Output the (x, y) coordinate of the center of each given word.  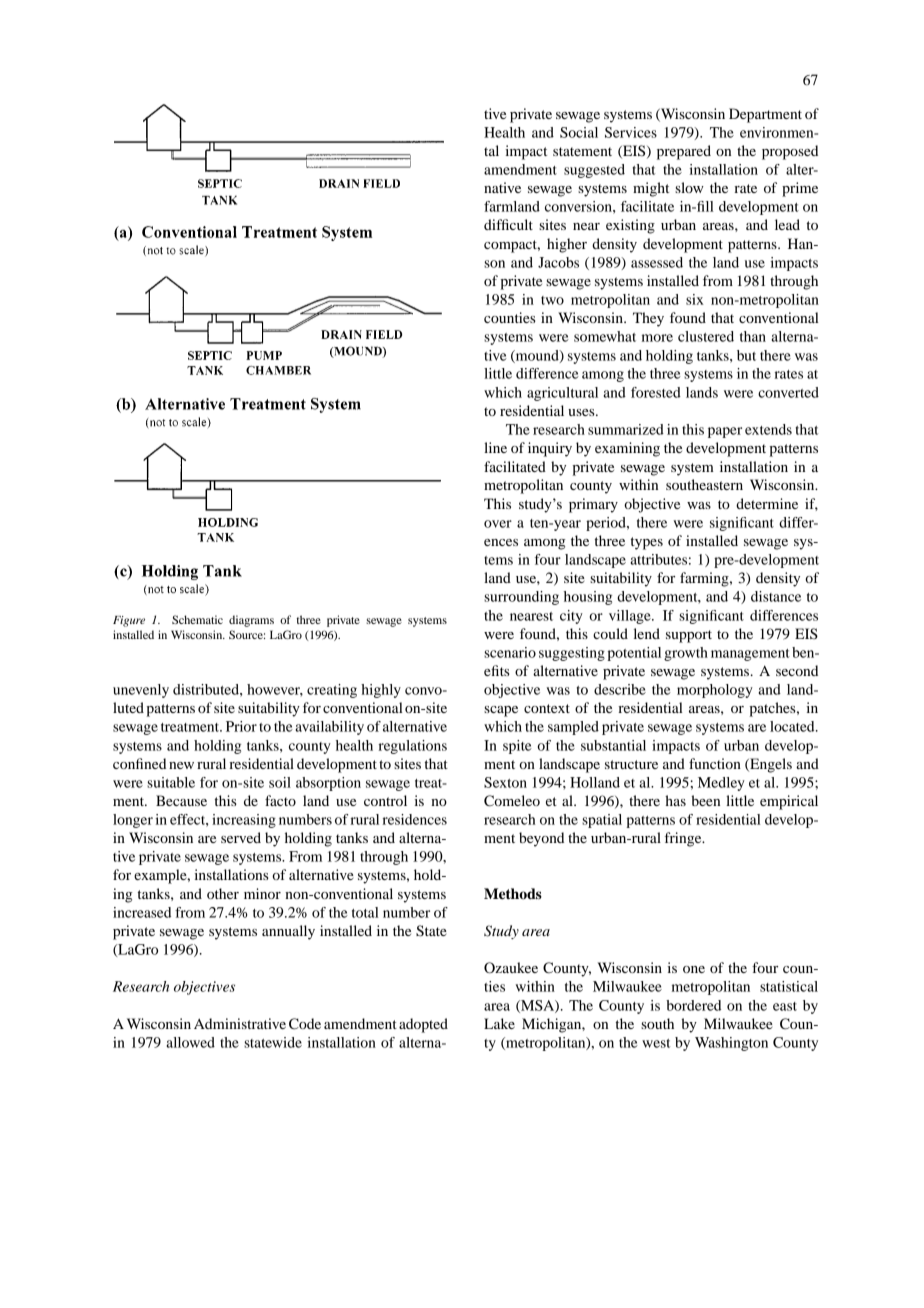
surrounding (521, 598)
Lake (499, 1023)
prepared (684, 152)
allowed (190, 1042)
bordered (693, 1005)
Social (579, 132)
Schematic (197, 619)
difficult (508, 224)
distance (776, 596)
